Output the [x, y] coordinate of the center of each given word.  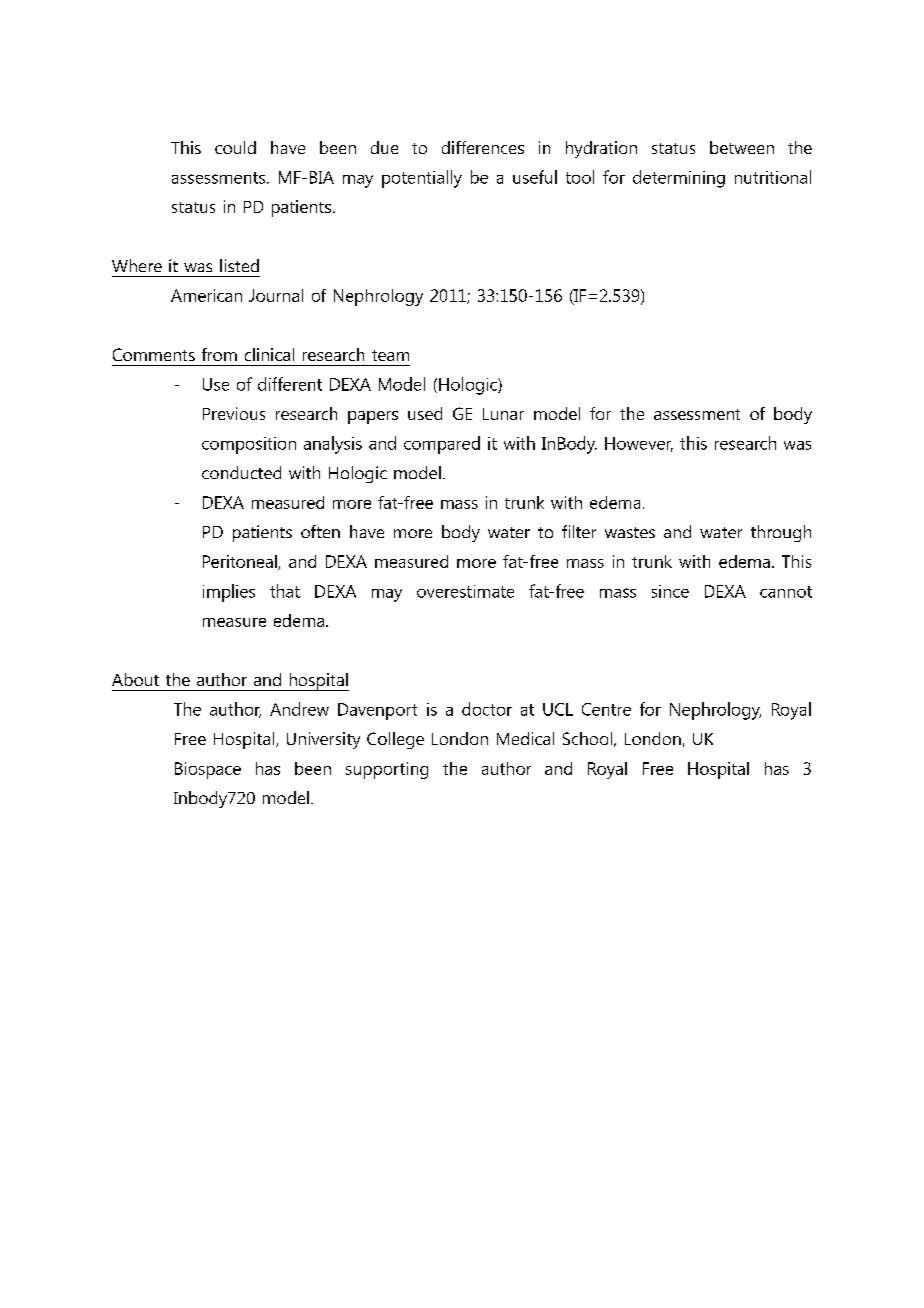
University [323, 740]
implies [229, 593]
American [206, 295]
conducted [241, 472]
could [235, 147]
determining [679, 179]
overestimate [465, 591]
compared [442, 445]
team [390, 355]
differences [483, 147]
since [670, 591]
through [781, 533]
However [639, 444]
